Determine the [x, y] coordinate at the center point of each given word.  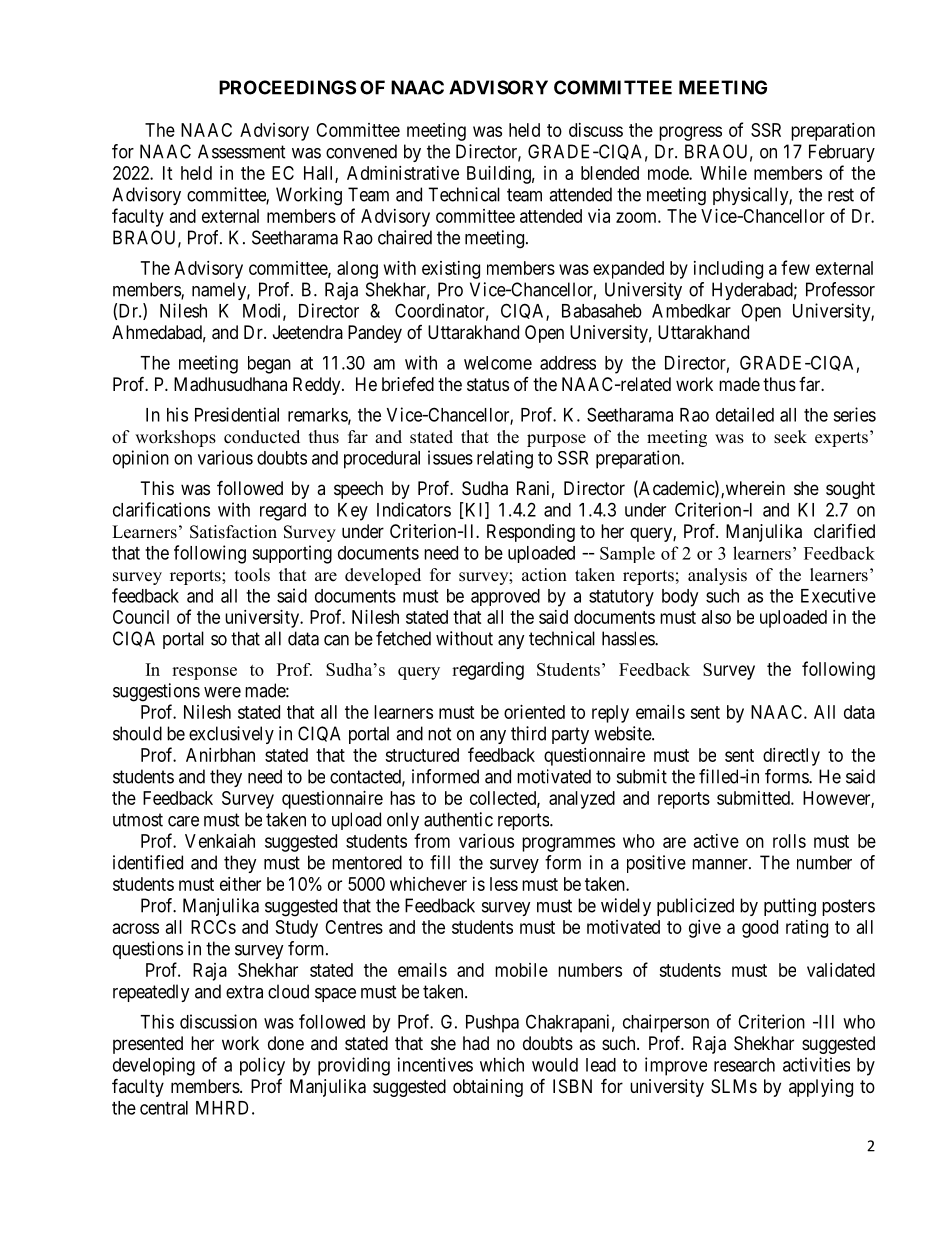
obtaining [488, 1088]
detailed [745, 414]
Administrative [403, 173]
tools [252, 575]
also [716, 617]
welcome [498, 363]
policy [262, 1066]
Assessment [242, 151]
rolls [789, 841]
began [269, 365]
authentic [458, 819]
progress [690, 133]
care [183, 821]
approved [505, 597]
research [744, 1065]
